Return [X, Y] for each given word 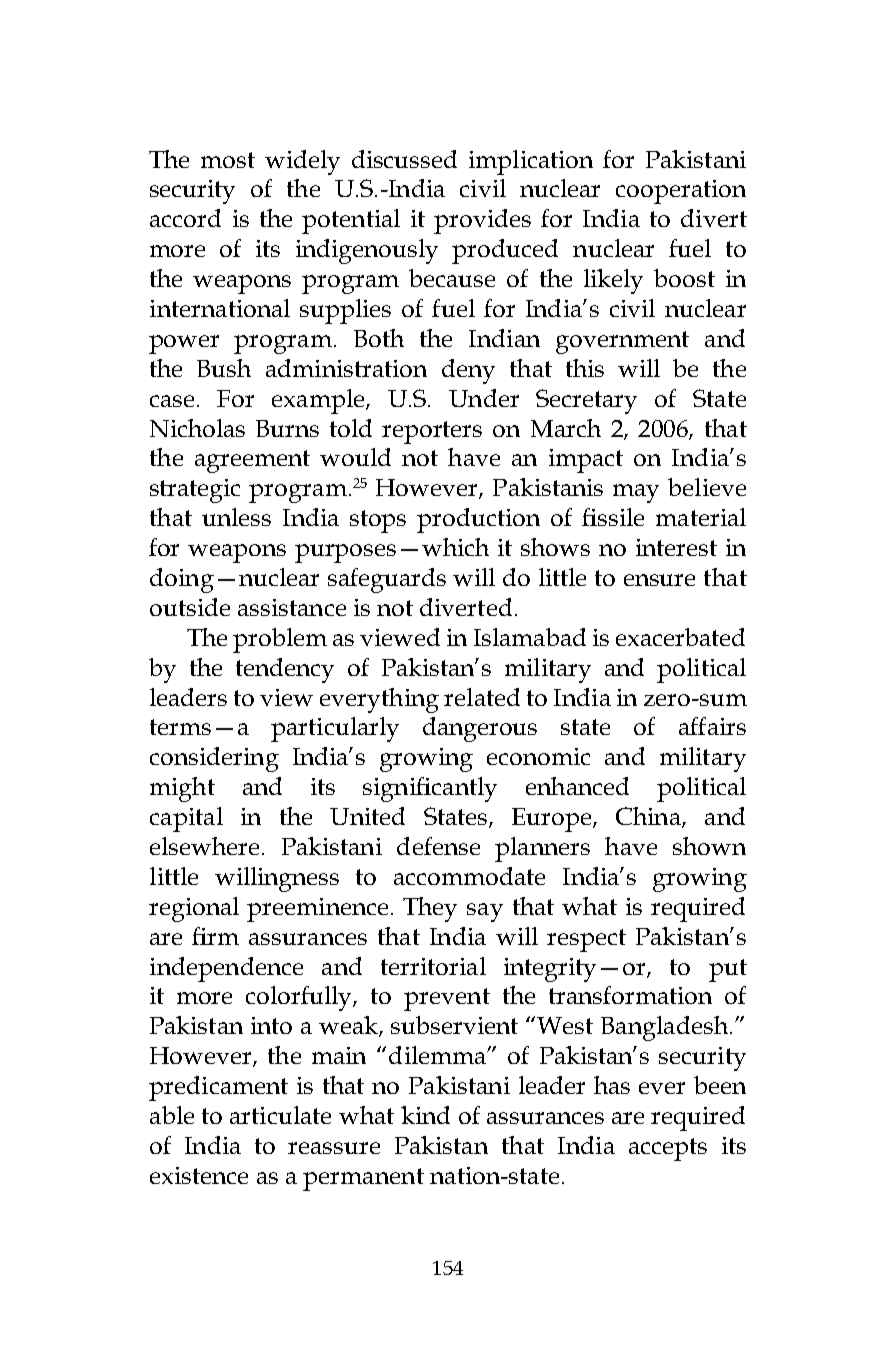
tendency [285, 670]
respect [586, 940]
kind [425, 1115]
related [482, 697]
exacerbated [680, 637]
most [228, 160]
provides [482, 221]
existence [199, 1175]
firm [215, 936]
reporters [432, 432]
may [636, 493]
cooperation [681, 192]
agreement [252, 461]
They [430, 909]
